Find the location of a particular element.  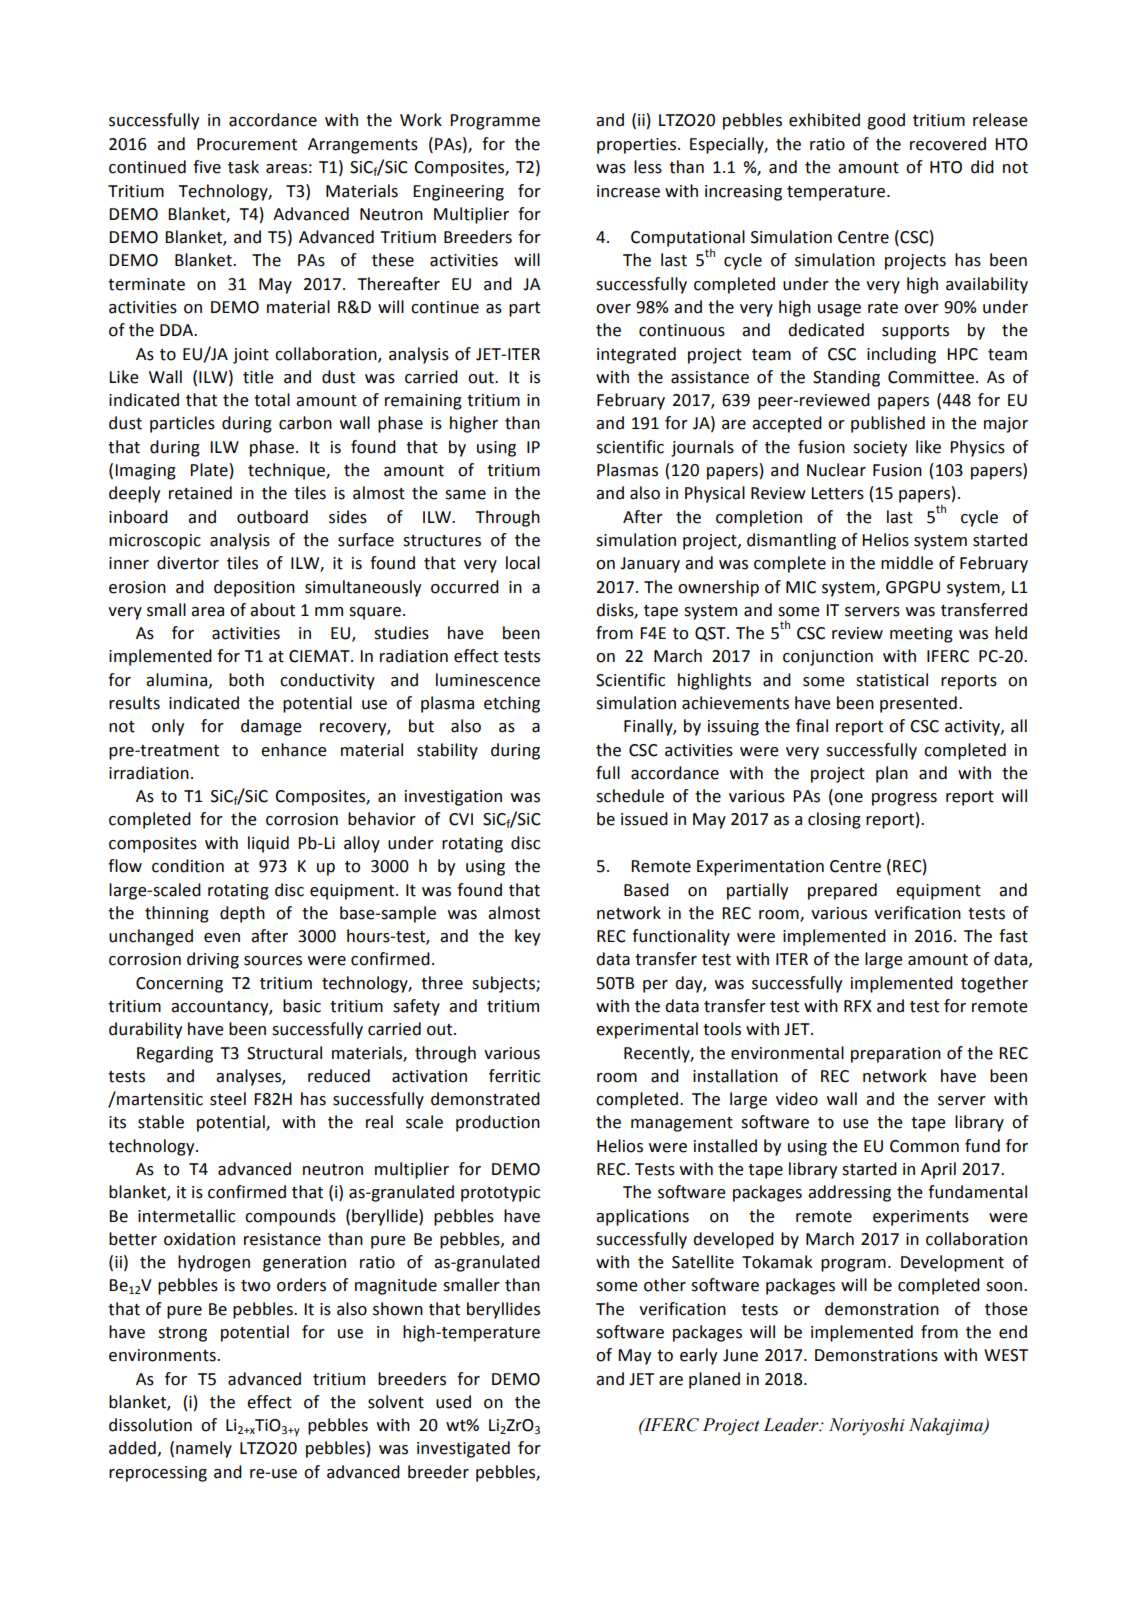

five is located at coordinates (207, 167).
